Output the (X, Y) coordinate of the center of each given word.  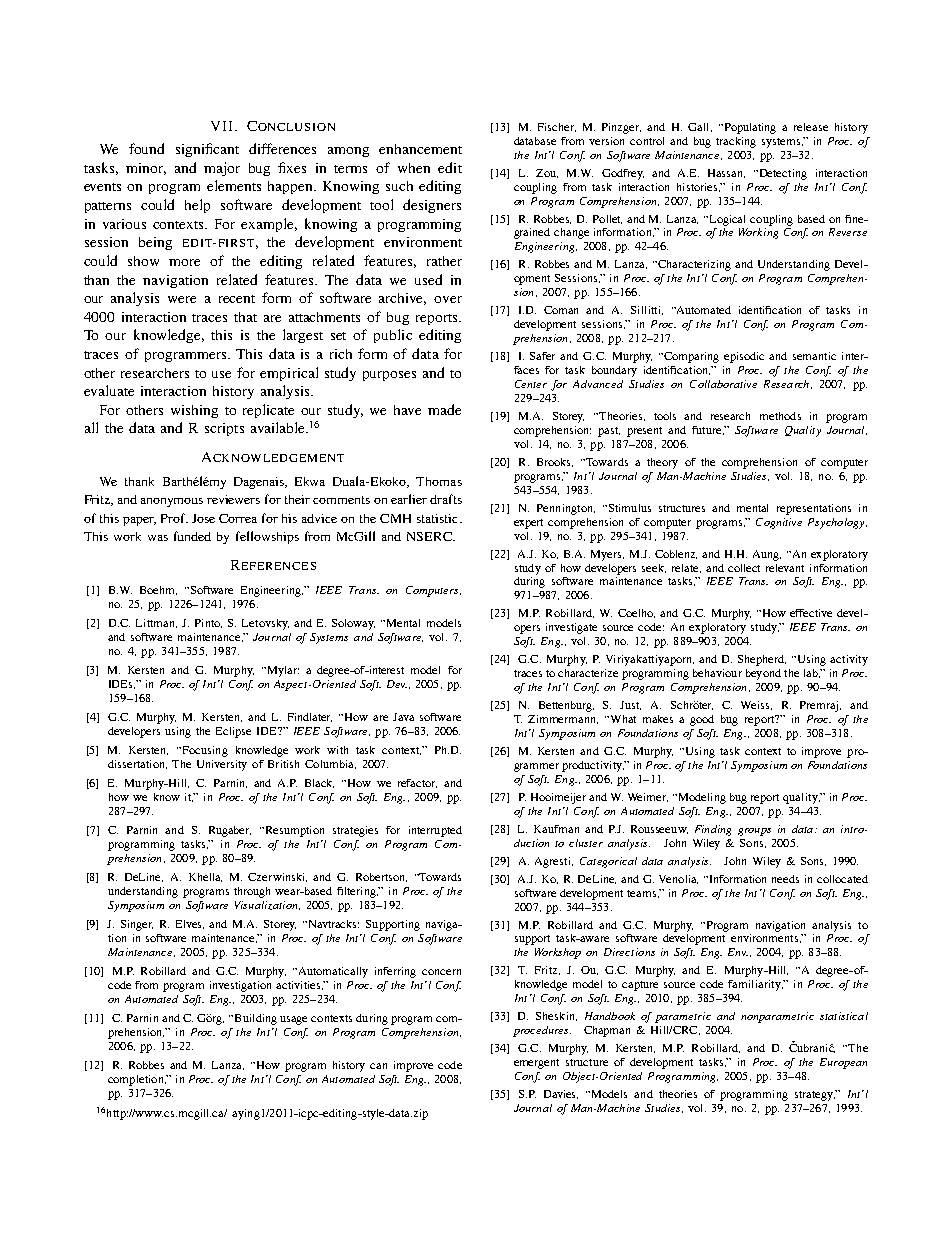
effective (811, 613)
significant (207, 150)
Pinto (208, 623)
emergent (536, 1064)
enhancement (420, 149)
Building (254, 1019)
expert (528, 524)
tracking (736, 142)
